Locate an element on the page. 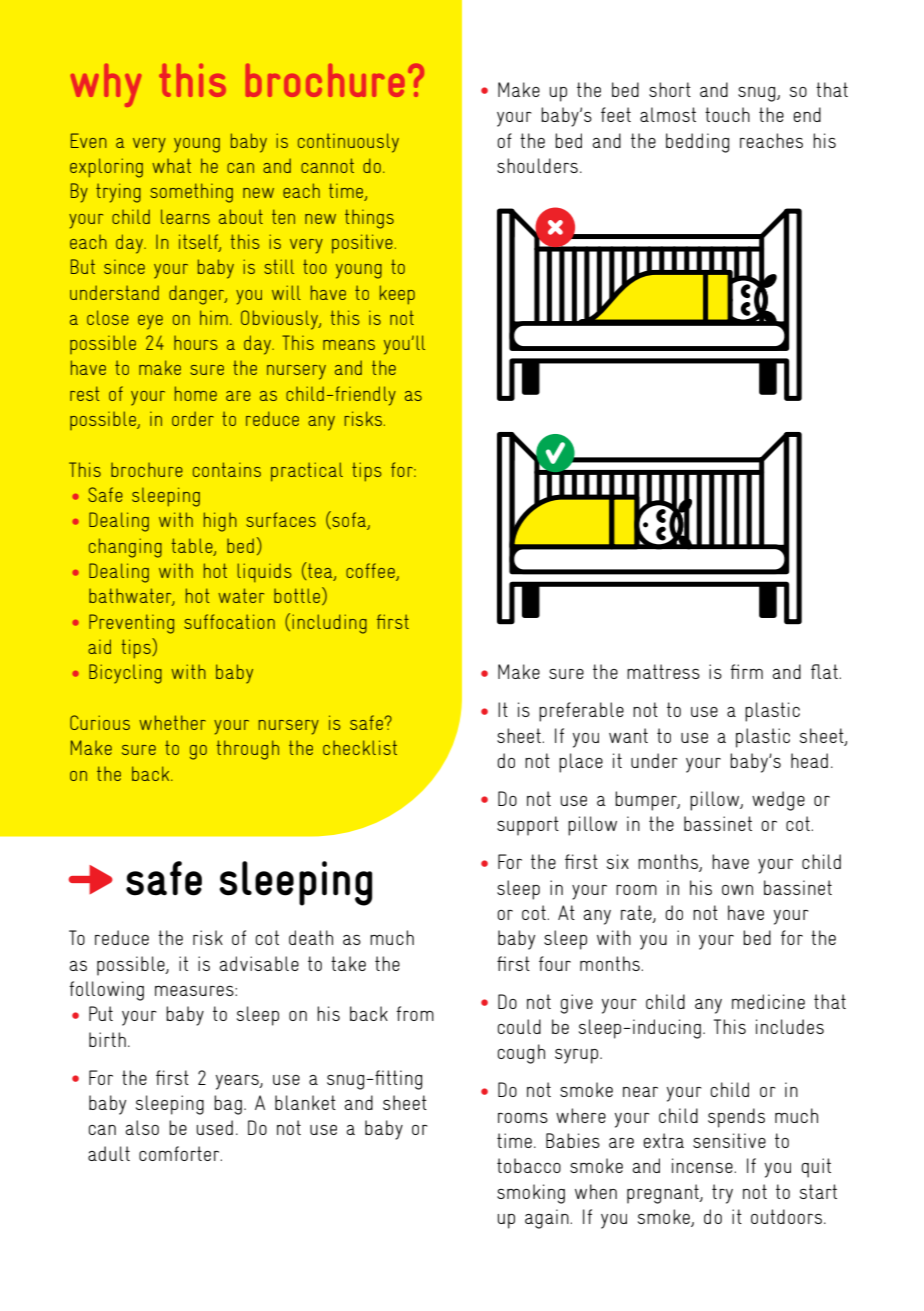 This page has width=924, height=1311. wedge is located at coordinates (778, 801).
